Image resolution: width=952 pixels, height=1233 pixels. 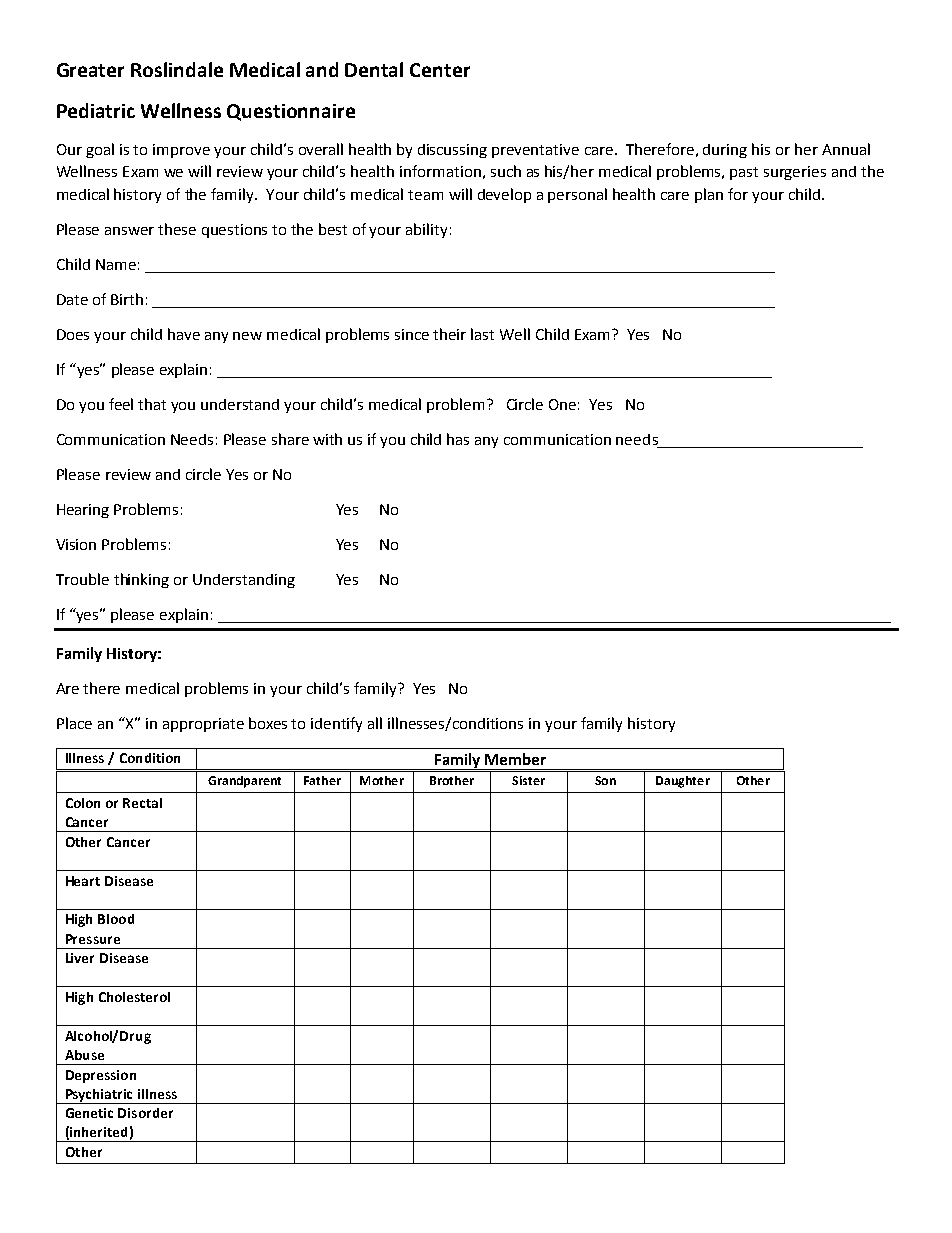 I want to click on thinking, so click(x=141, y=580).
